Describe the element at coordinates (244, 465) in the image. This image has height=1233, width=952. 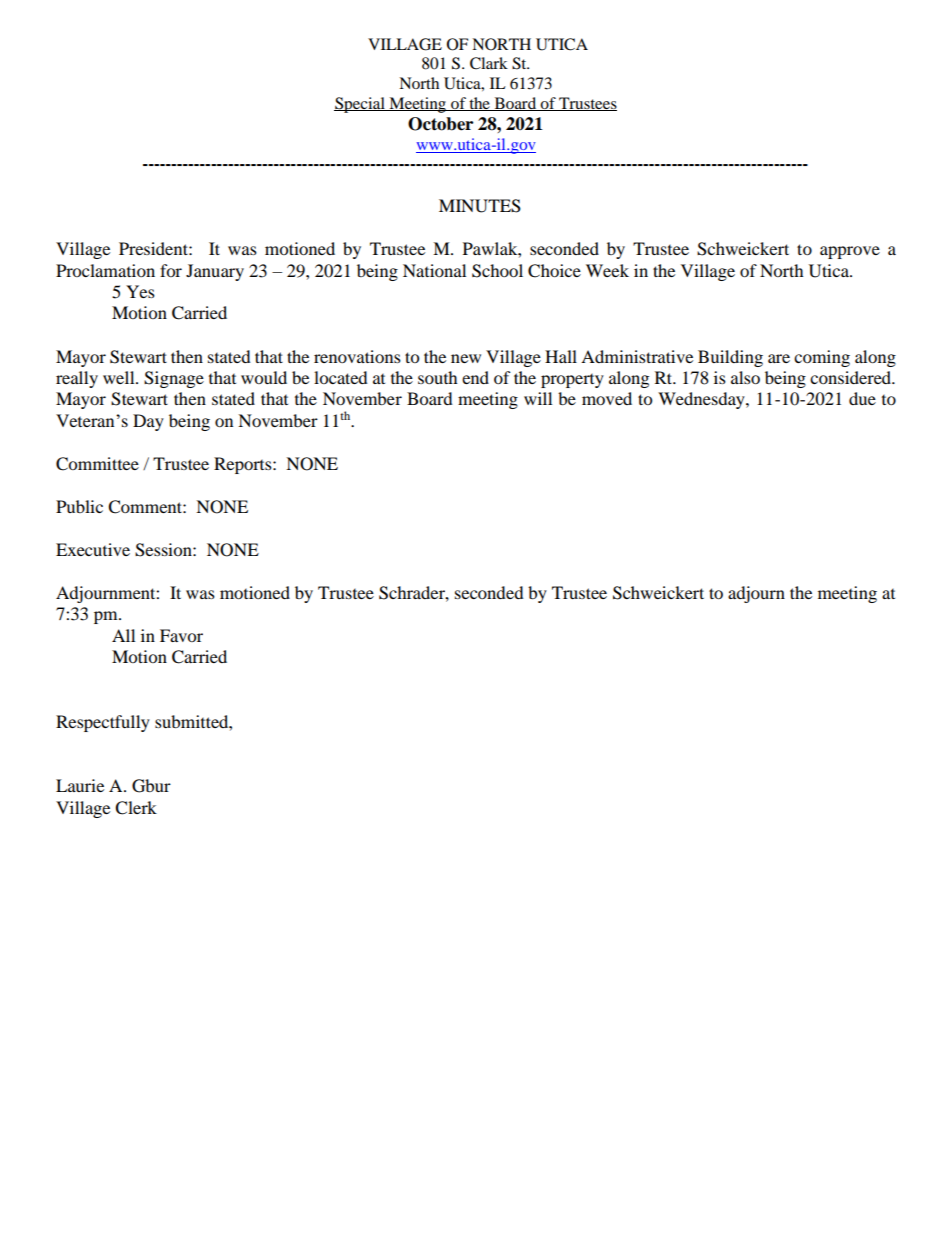
I see `Reports` at that location.
